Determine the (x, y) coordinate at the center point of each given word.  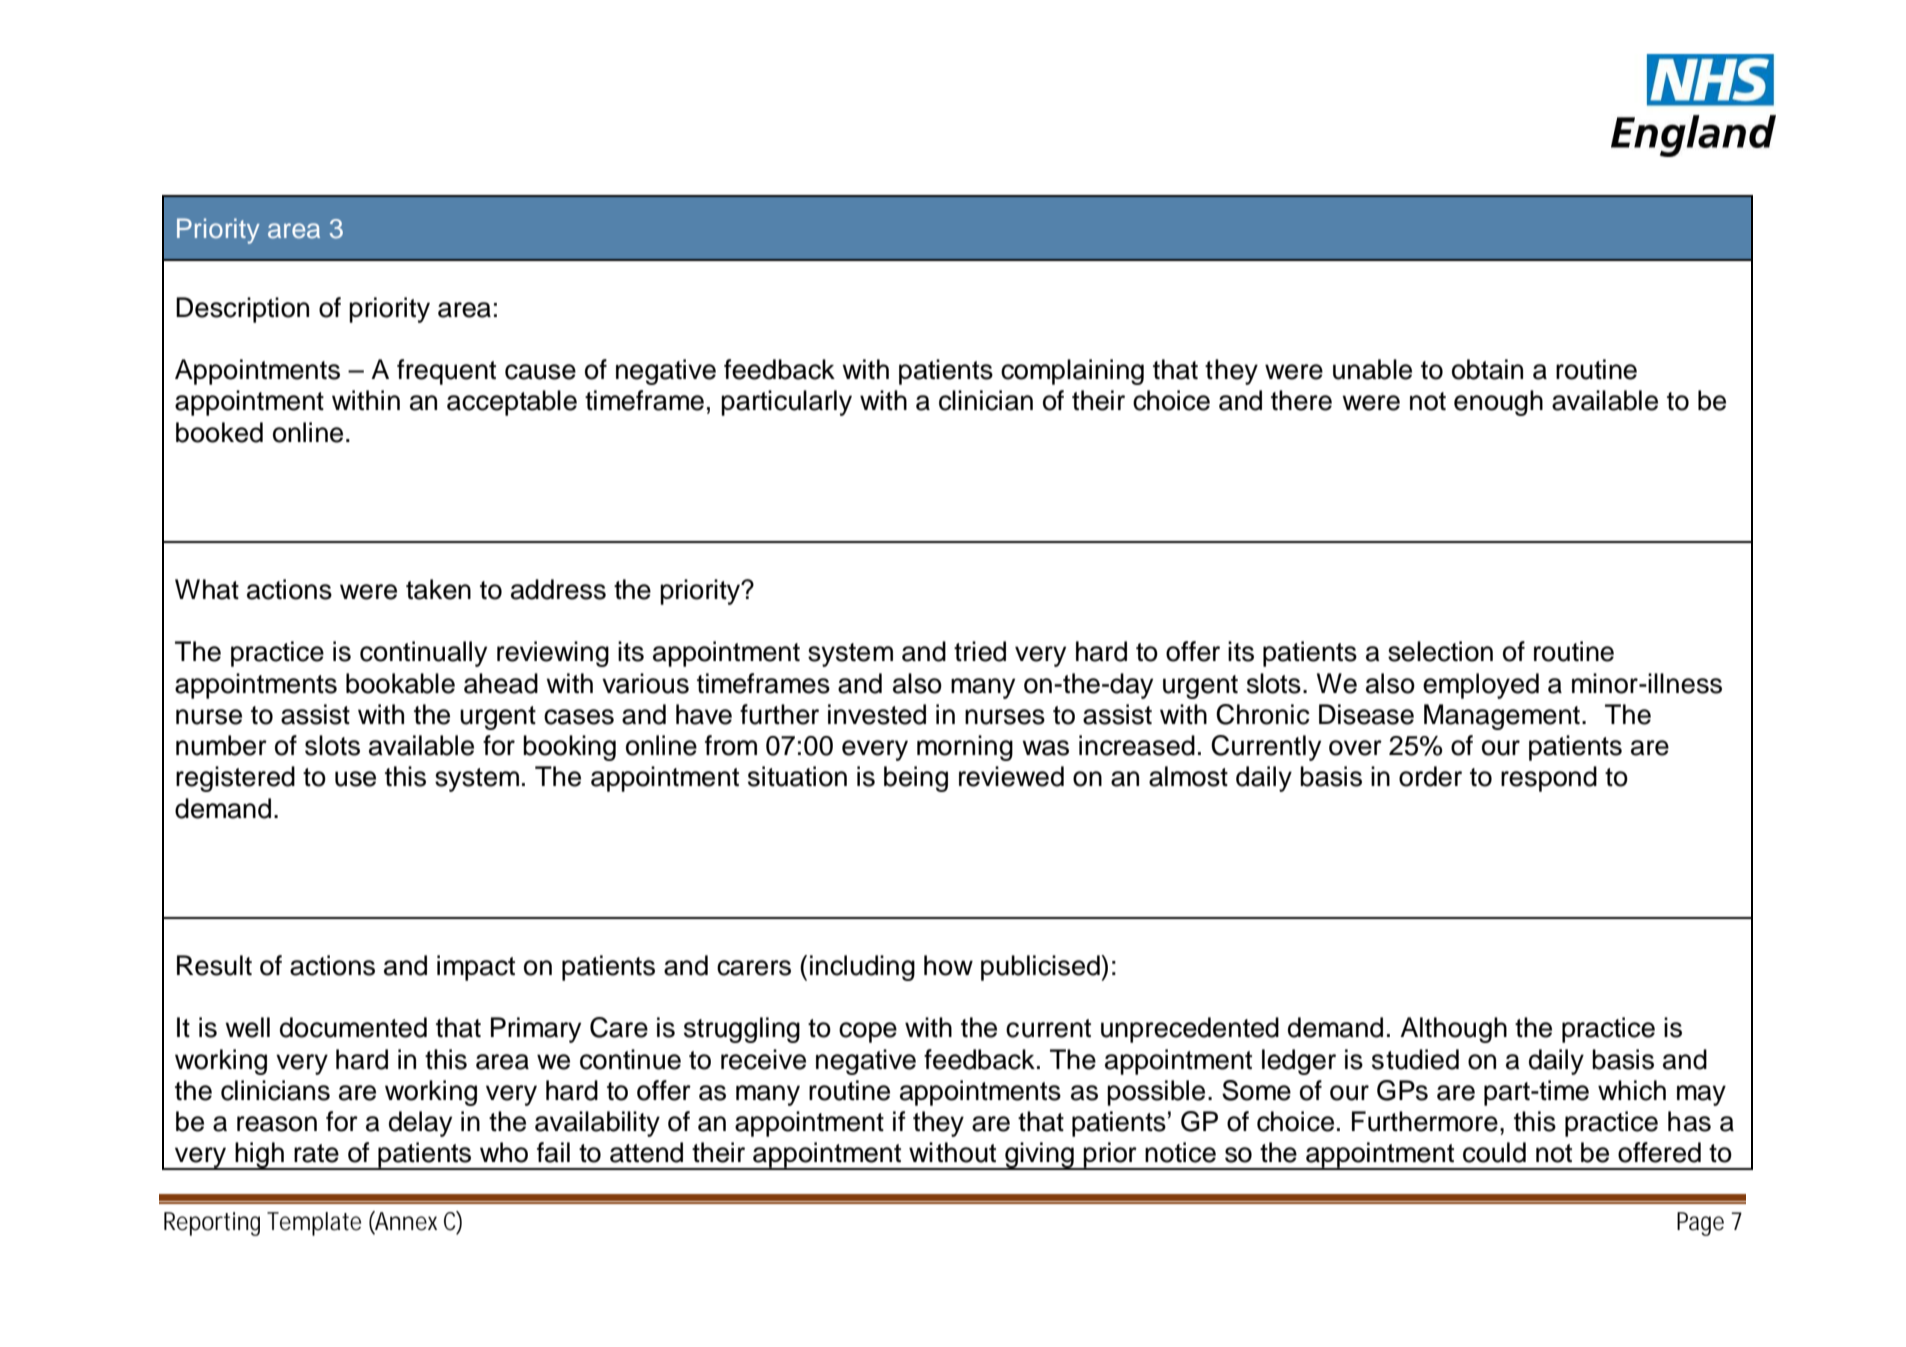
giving (1039, 1156)
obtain (1487, 369)
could (1494, 1152)
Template (314, 1224)
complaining (1072, 372)
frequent (446, 372)
